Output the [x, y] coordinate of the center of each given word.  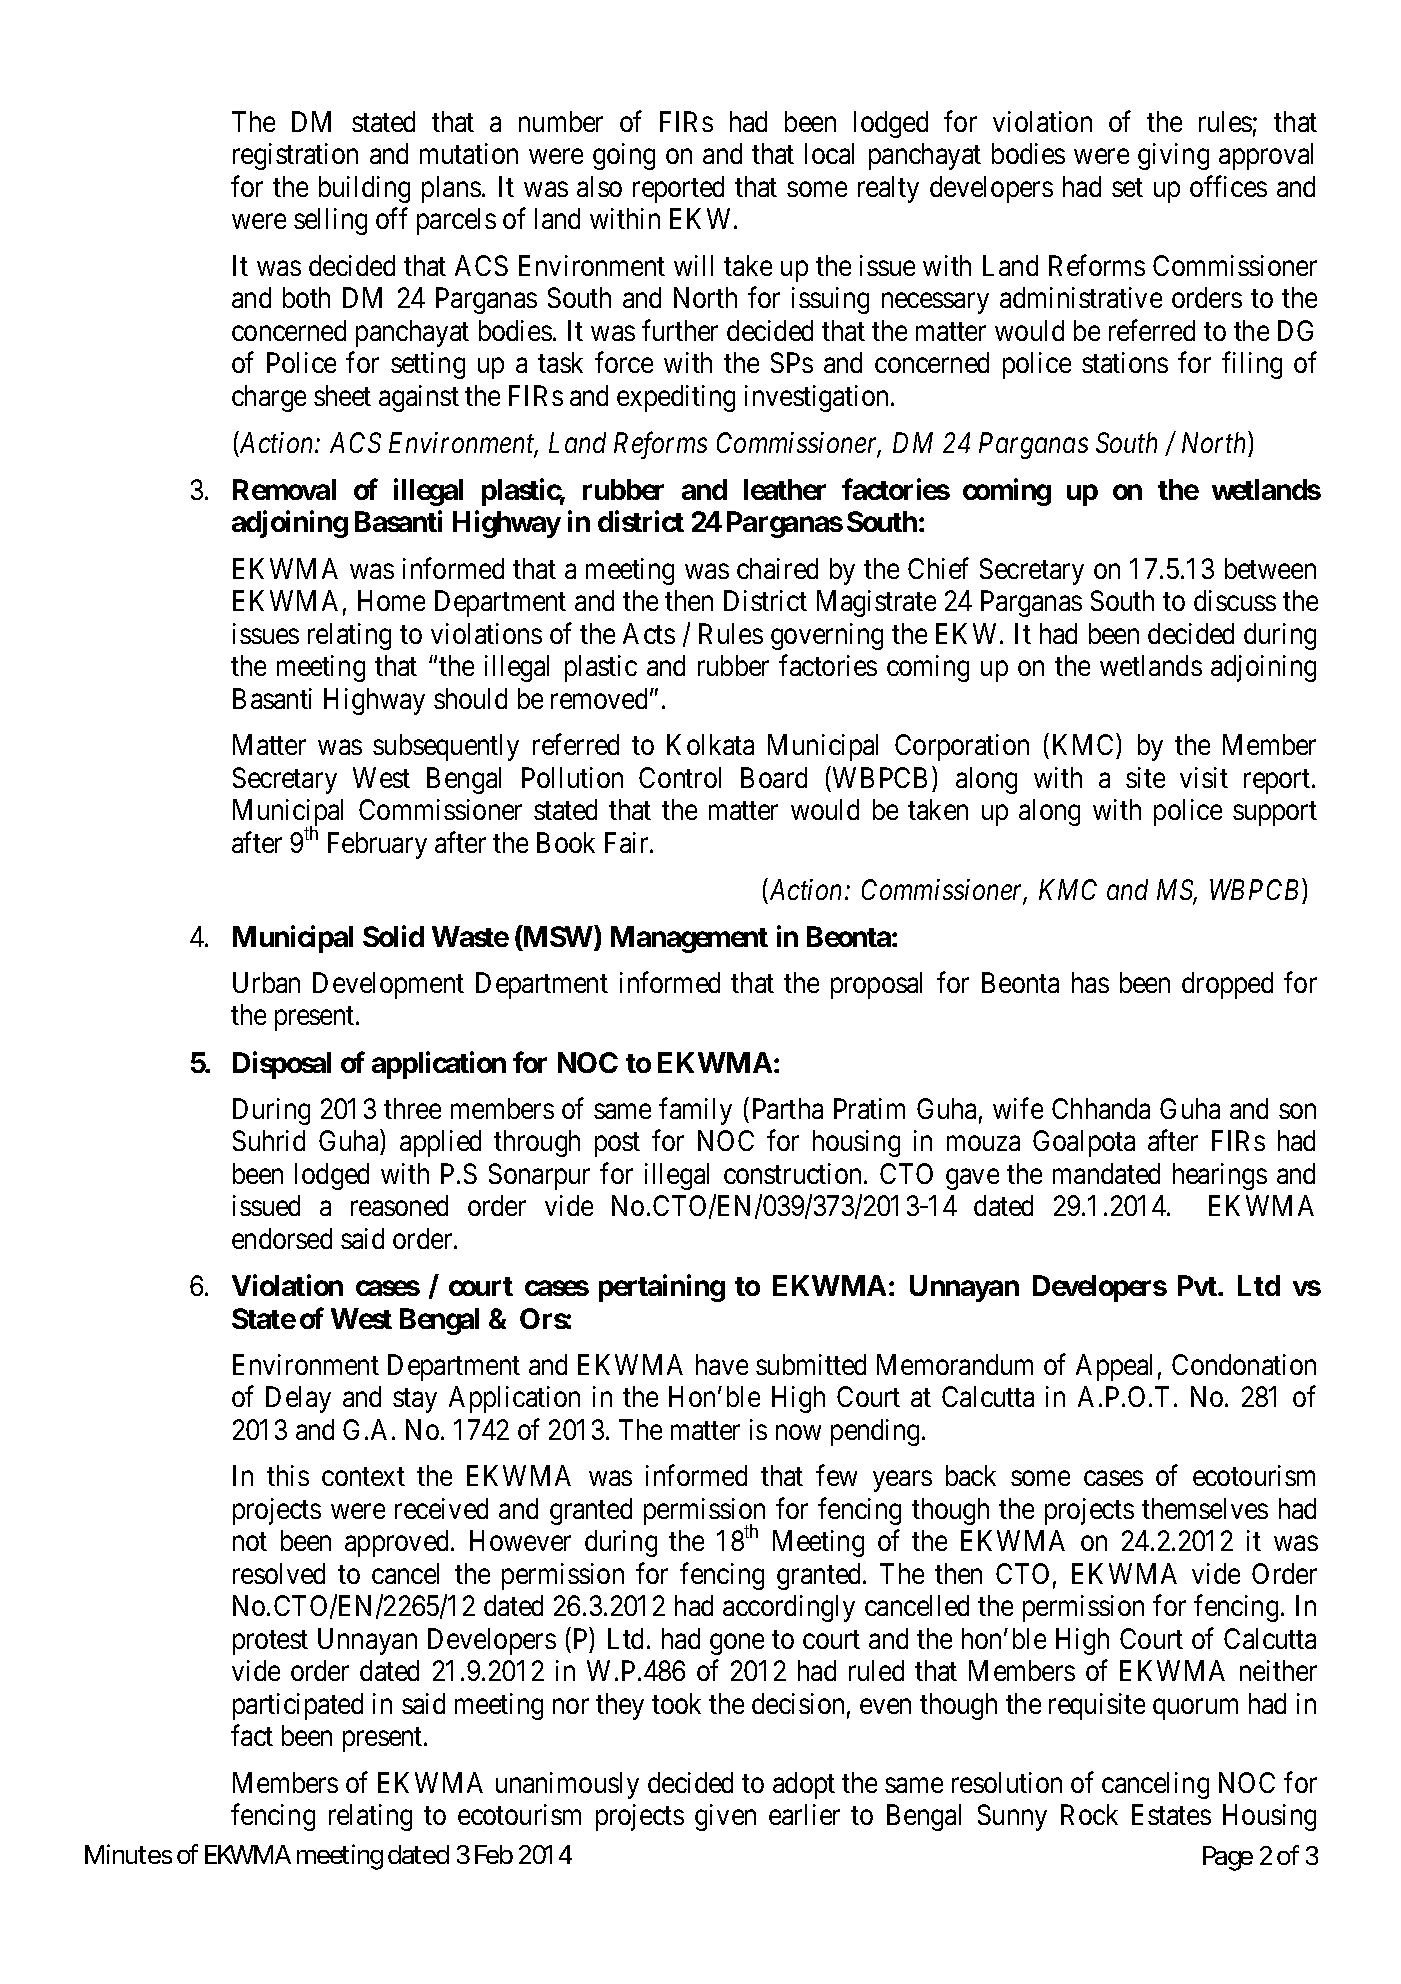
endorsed [282, 1238]
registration [295, 156]
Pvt [1198, 1285]
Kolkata [710, 744]
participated [298, 1706]
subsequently [446, 747]
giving [1173, 156]
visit [1204, 777]
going [624, 156]
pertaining [662, 1288]
